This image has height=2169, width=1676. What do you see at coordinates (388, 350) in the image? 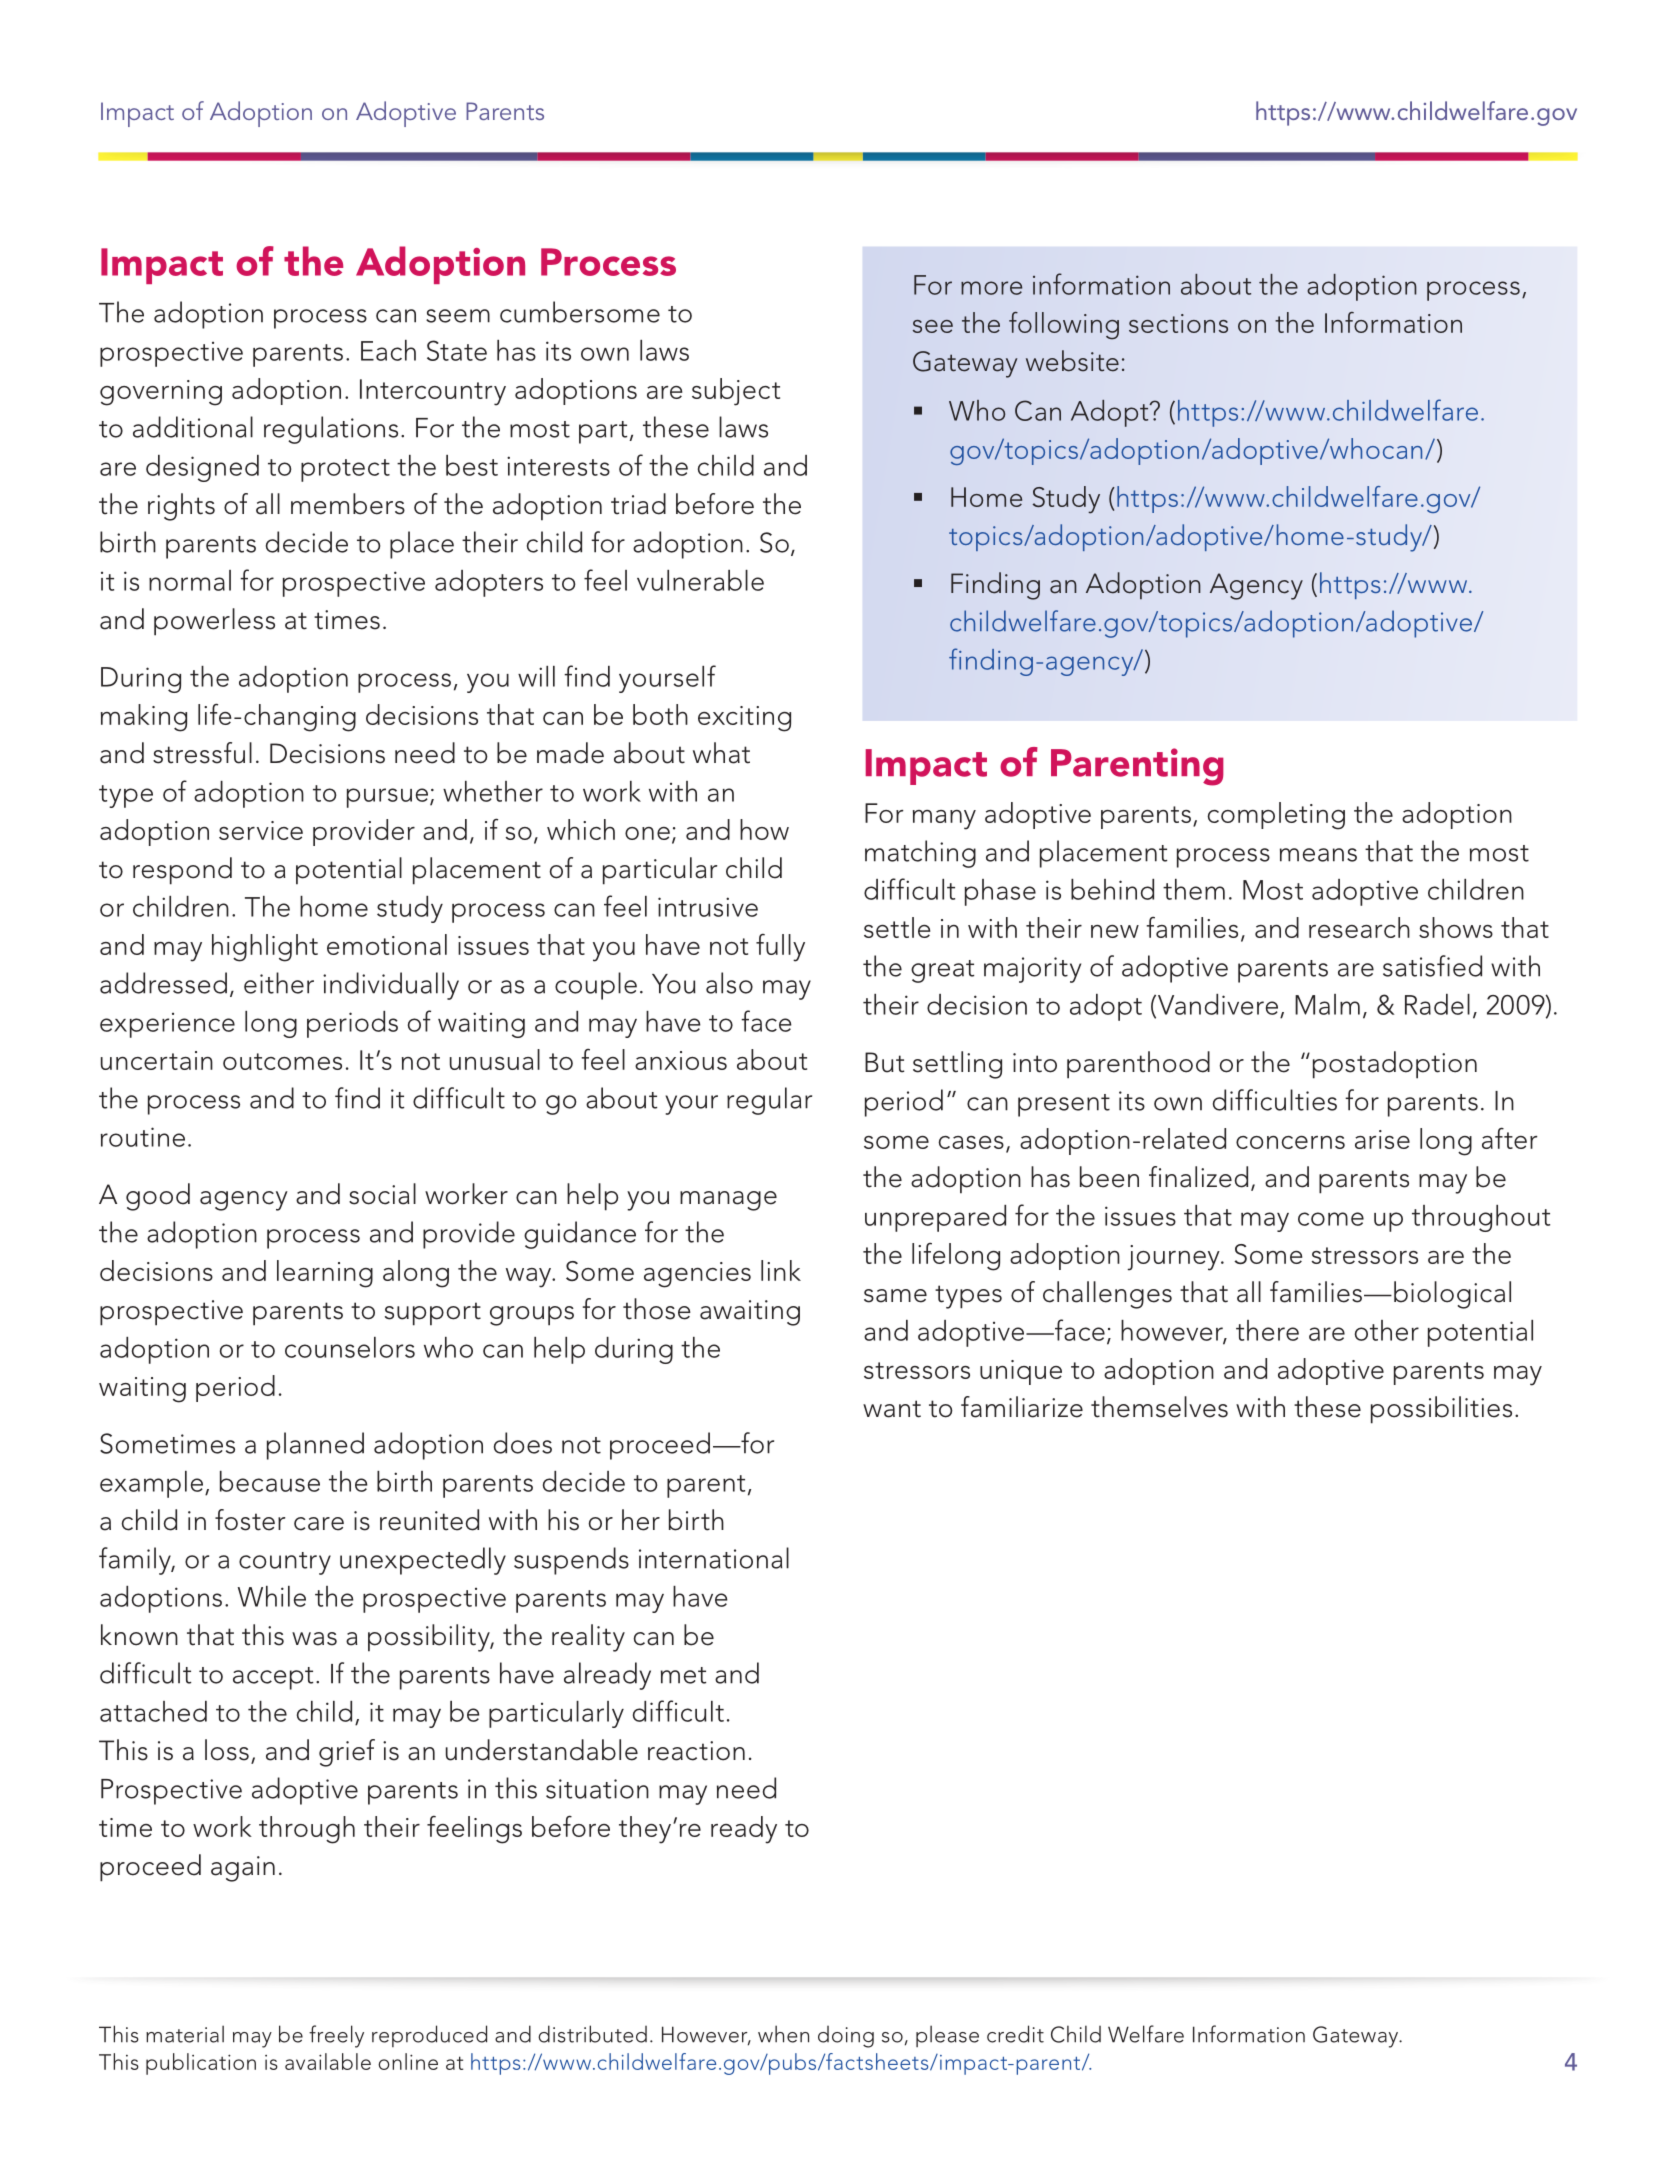
I see `Each` at bounding box center [388, 350].
